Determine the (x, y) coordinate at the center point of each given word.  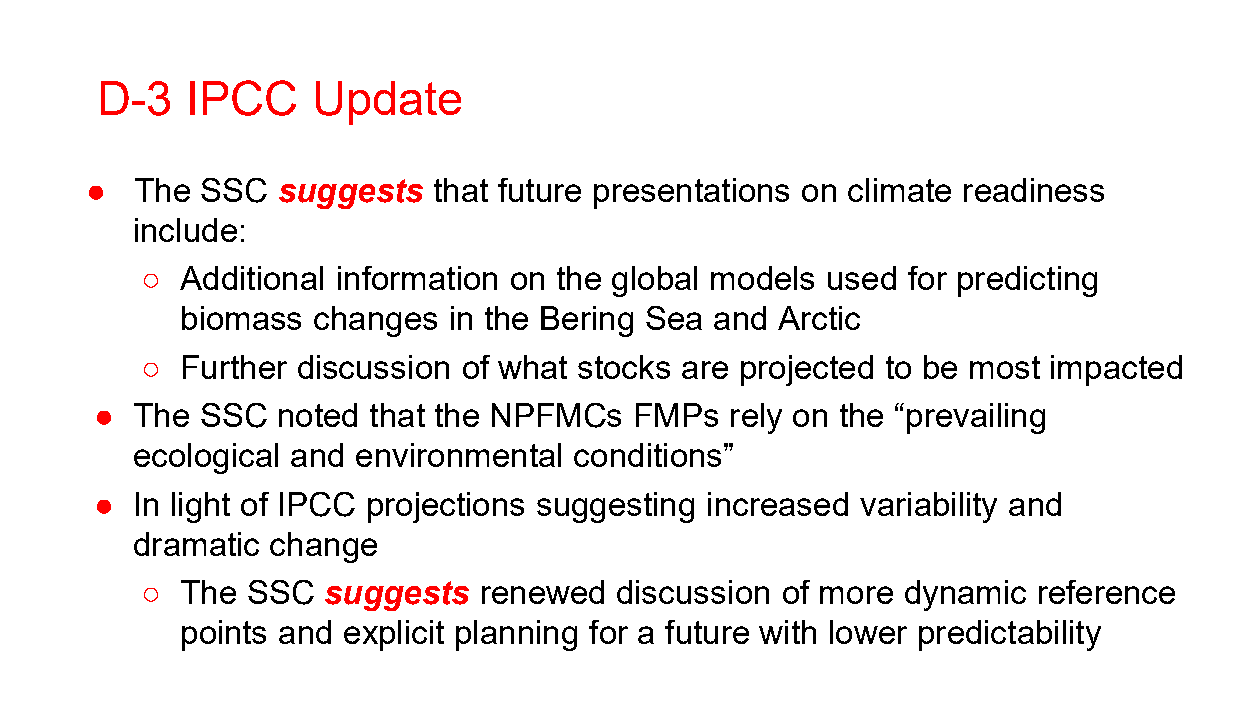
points (224, 635)
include (186, 230)
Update (388, 103)
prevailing (976, 418)
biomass (241, 318)
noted (318, 415)
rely (756, 418)
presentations (691, 193)
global (654, 281)
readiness (1034, 190)
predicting (1027, 281)
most (1005, 367)
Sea (674, 318)
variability (928, 507)
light (201, 507)
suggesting (615, 507)
